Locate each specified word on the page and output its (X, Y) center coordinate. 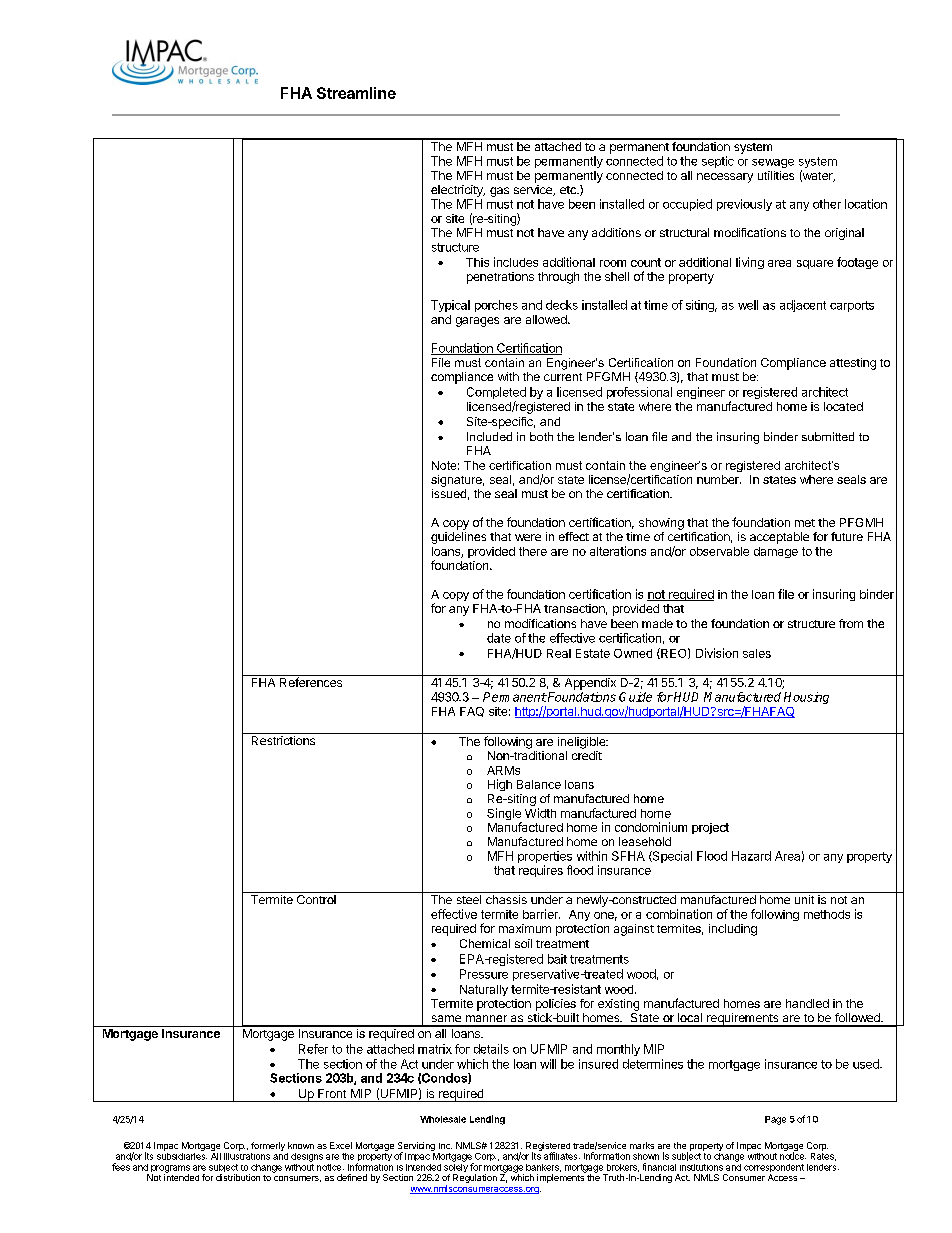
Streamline (356, 93)
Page (775, 1120)
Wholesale (443, 1119)
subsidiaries (182, 1155)
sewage (773, 163)
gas (499, 192)
